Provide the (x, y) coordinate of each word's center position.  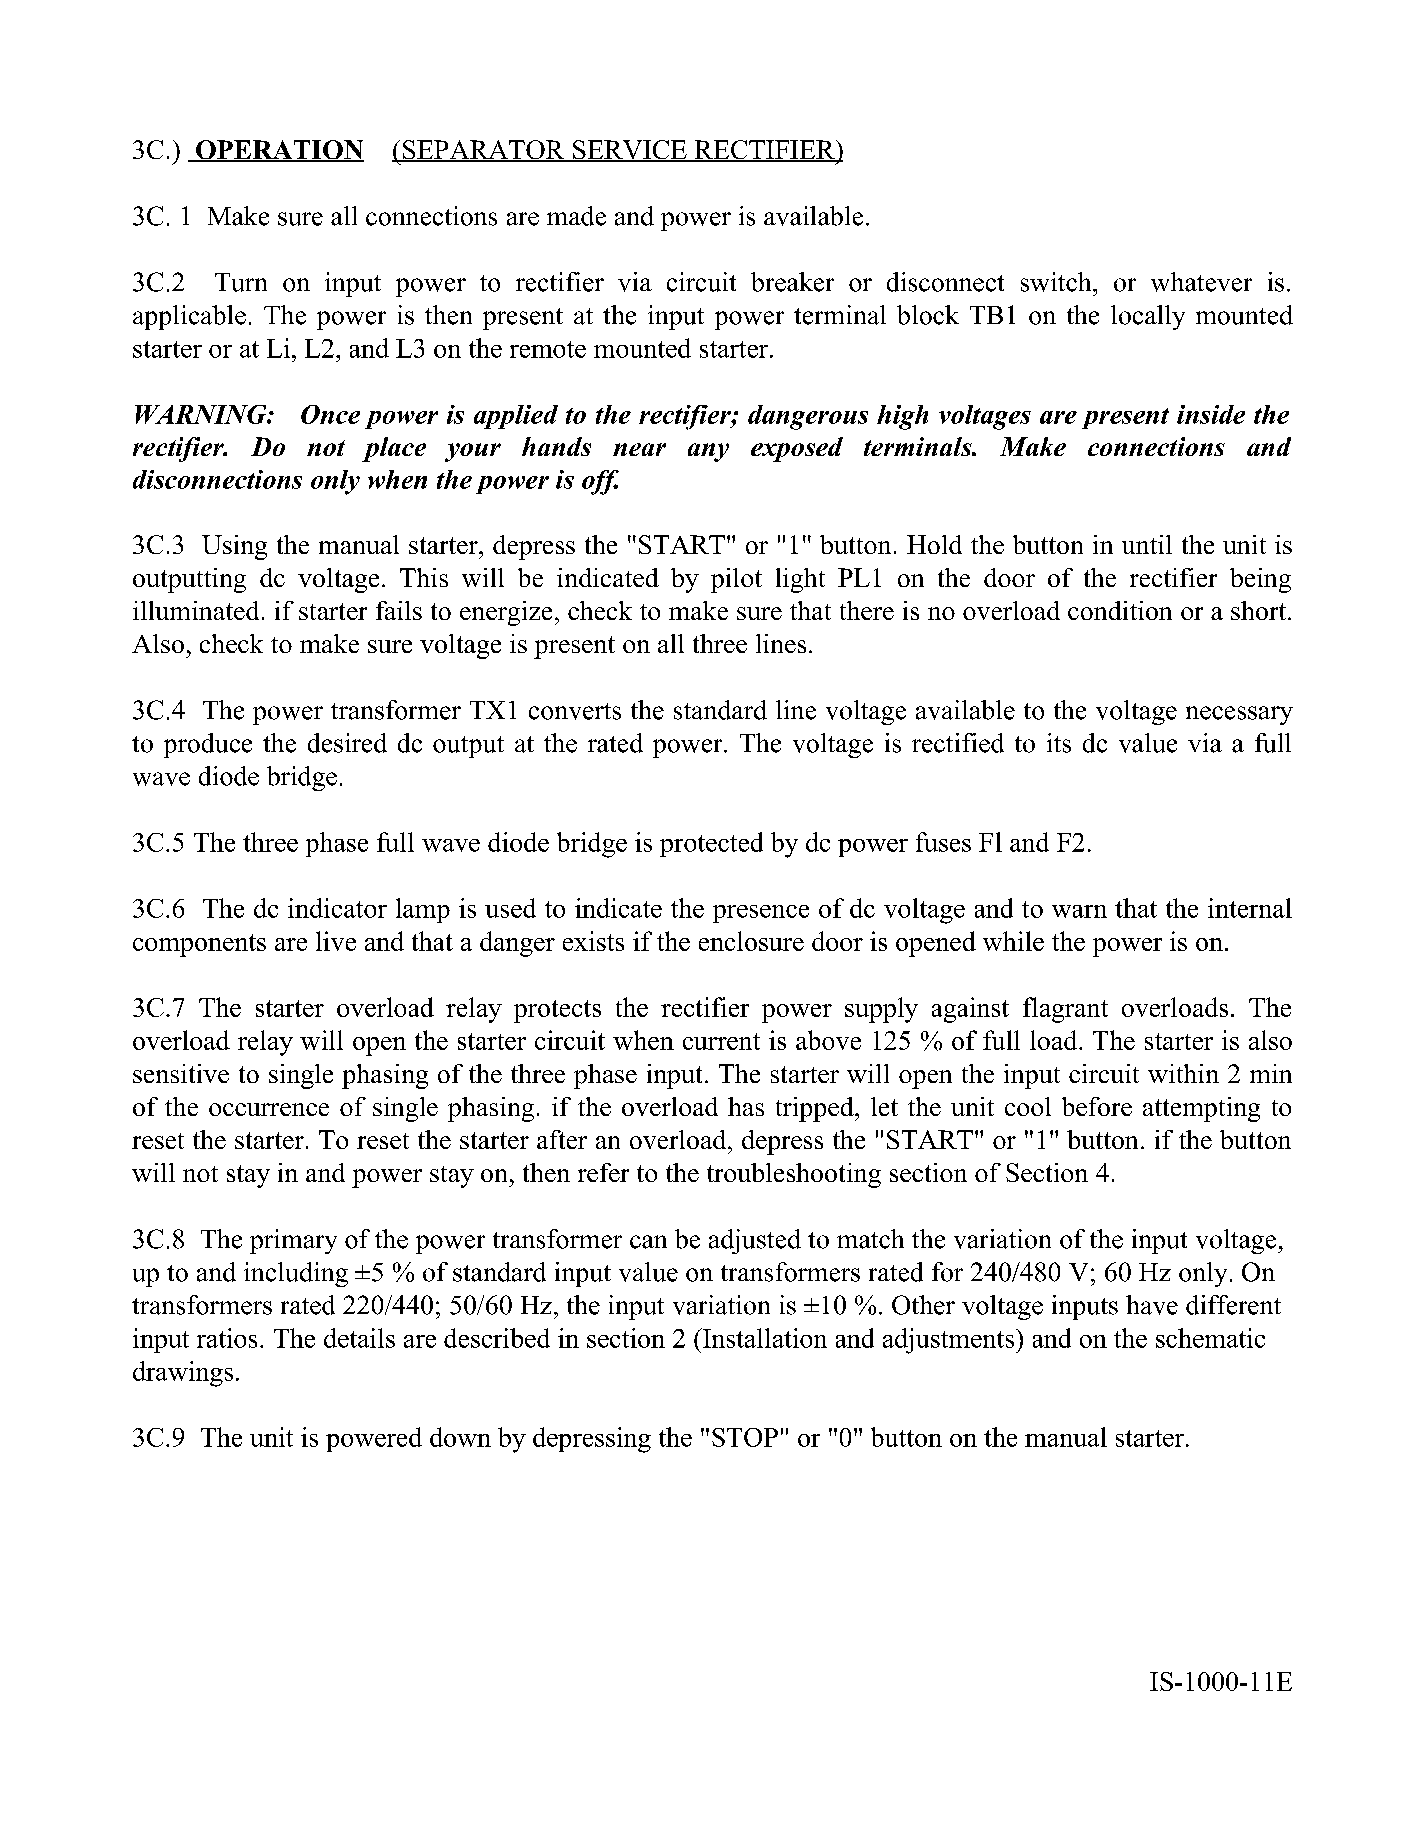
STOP (745, 1437)
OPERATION (279, 151)
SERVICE (630, 151)
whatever (1201, 282)
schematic (1210, 1338)
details (359, 1338)
